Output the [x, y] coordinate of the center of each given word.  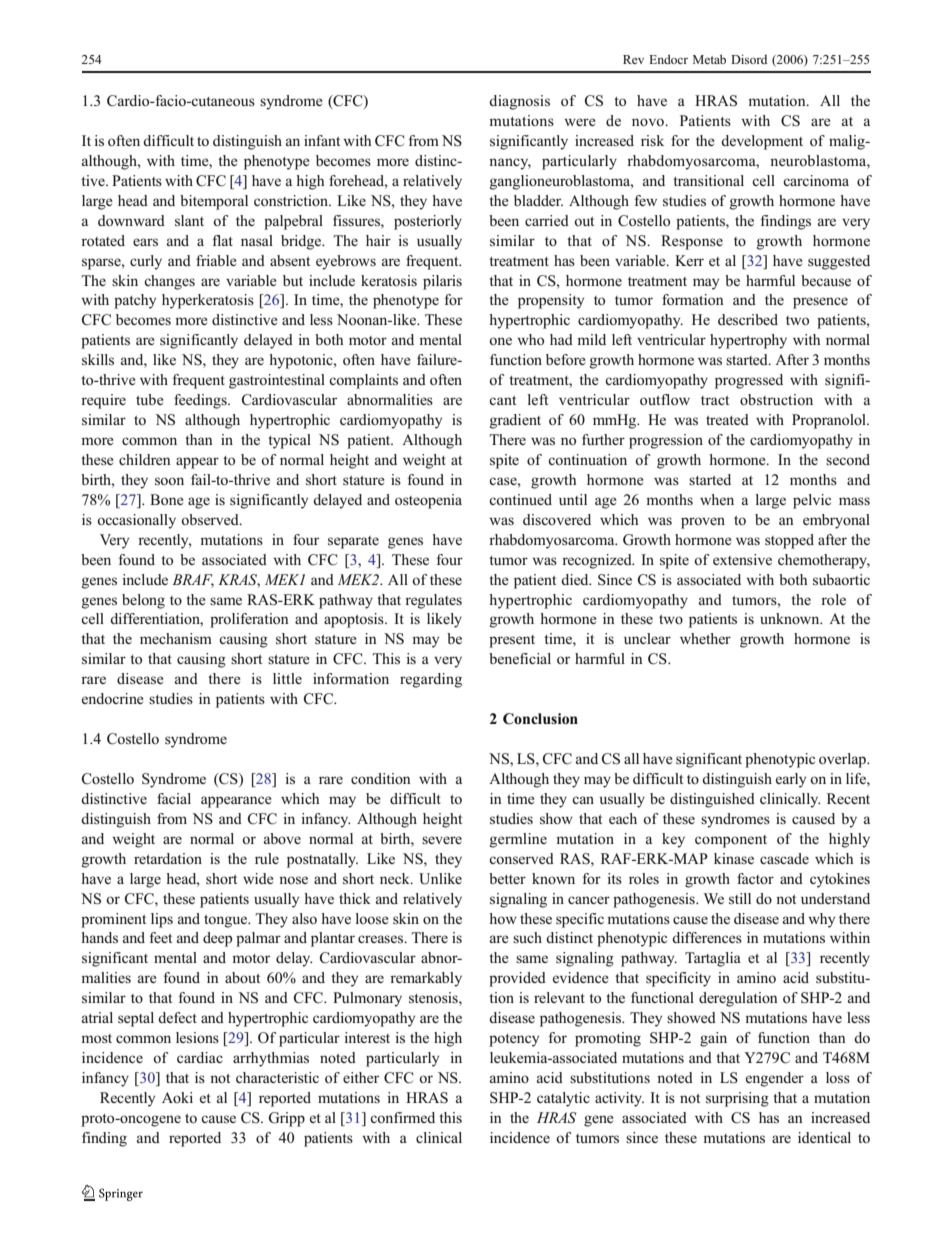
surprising [737, 1099]
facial [174, 798]
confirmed [402, 1117]
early [791, 780]
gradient [515, 421]
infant [322, 140]
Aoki [177, 1097]
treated [727, 419]
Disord [749, 59]
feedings [201, 401]
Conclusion [540, 719]
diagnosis [519, 102]
